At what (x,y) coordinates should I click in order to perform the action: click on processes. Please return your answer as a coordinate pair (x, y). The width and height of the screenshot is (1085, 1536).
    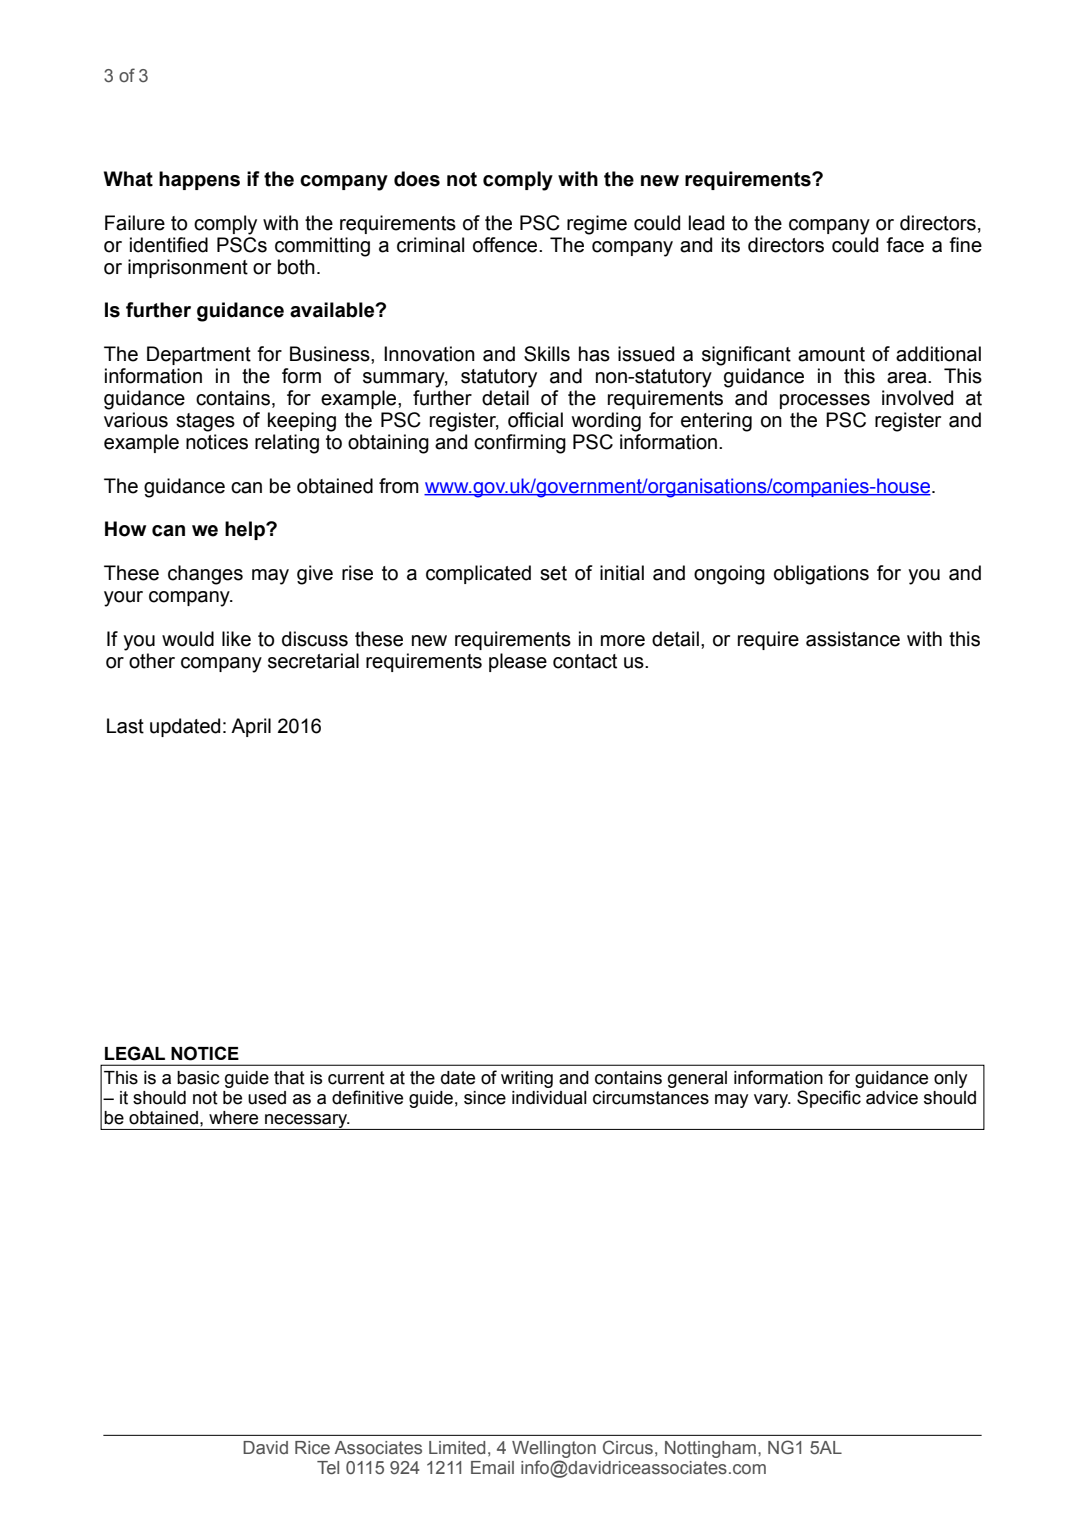
    Looking at the image, I should click on (825, 401).
